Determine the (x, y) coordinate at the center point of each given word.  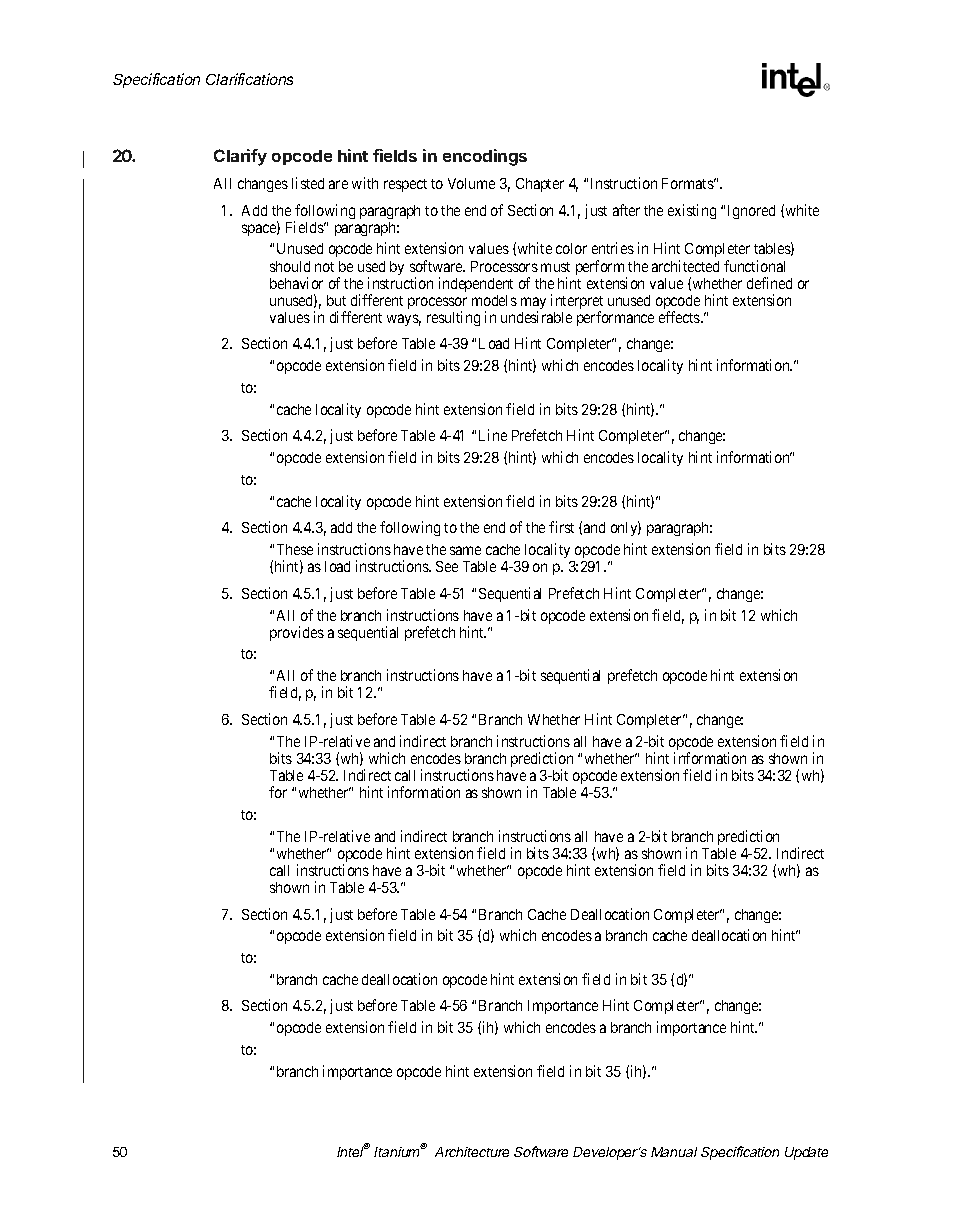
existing (692, 211)
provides (297, 633)
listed (308, 183)
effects (680, 317)
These (295, 549)
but (336, 300)
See (447, 566)
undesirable (536, 317)
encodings (485, 157)
